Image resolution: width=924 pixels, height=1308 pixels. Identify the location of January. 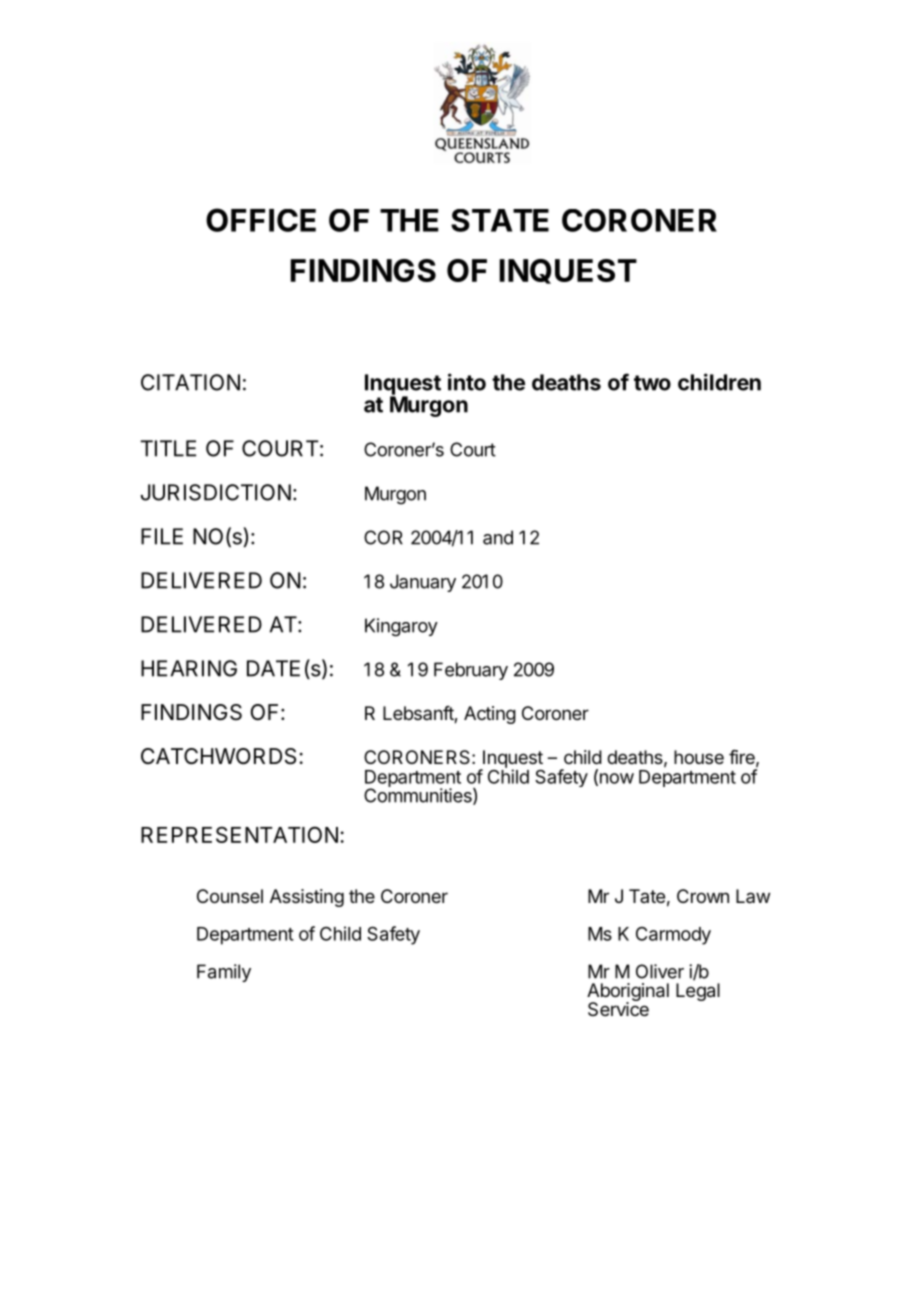
(423, 583).
